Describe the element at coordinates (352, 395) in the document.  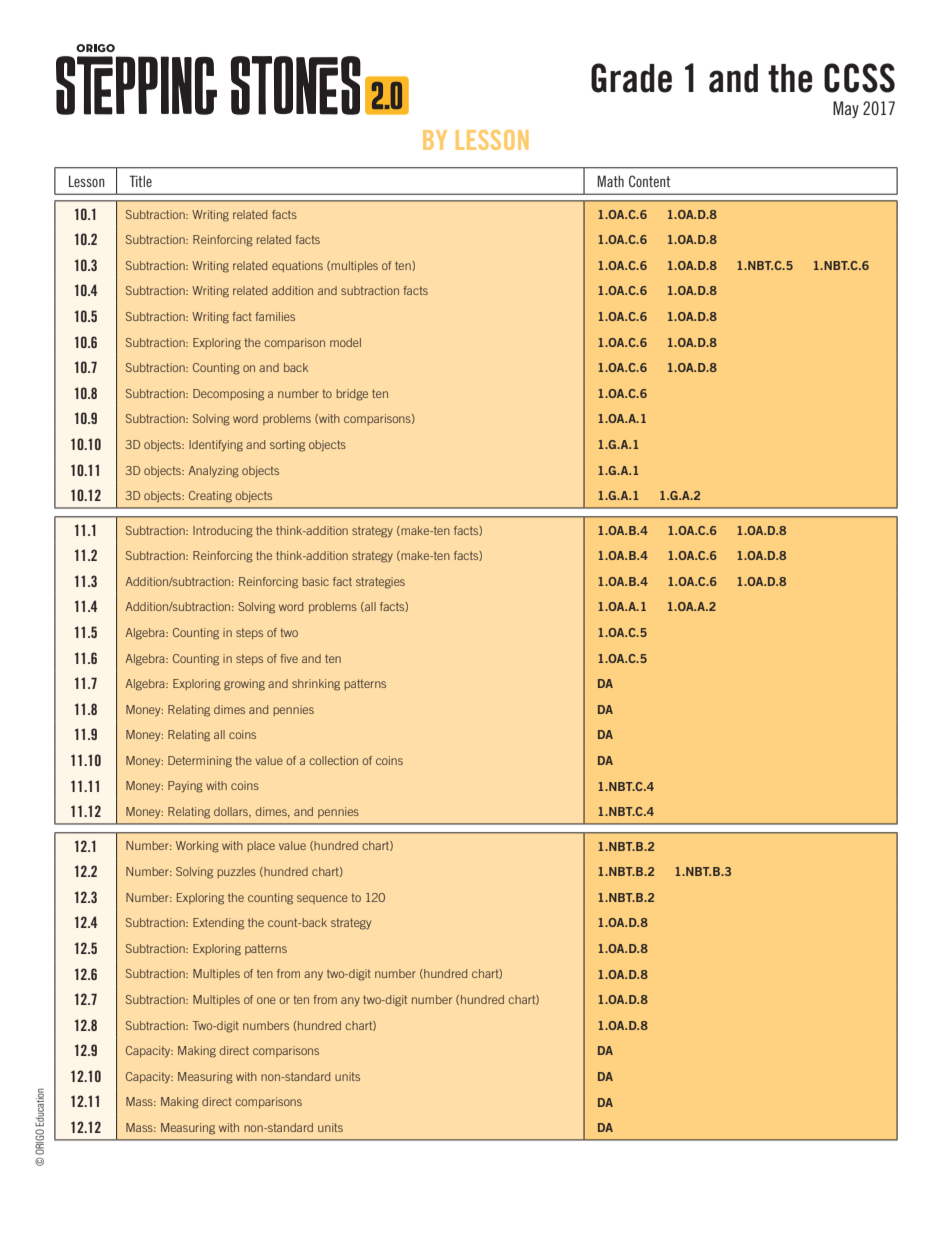
I see `bridge` at that location.
